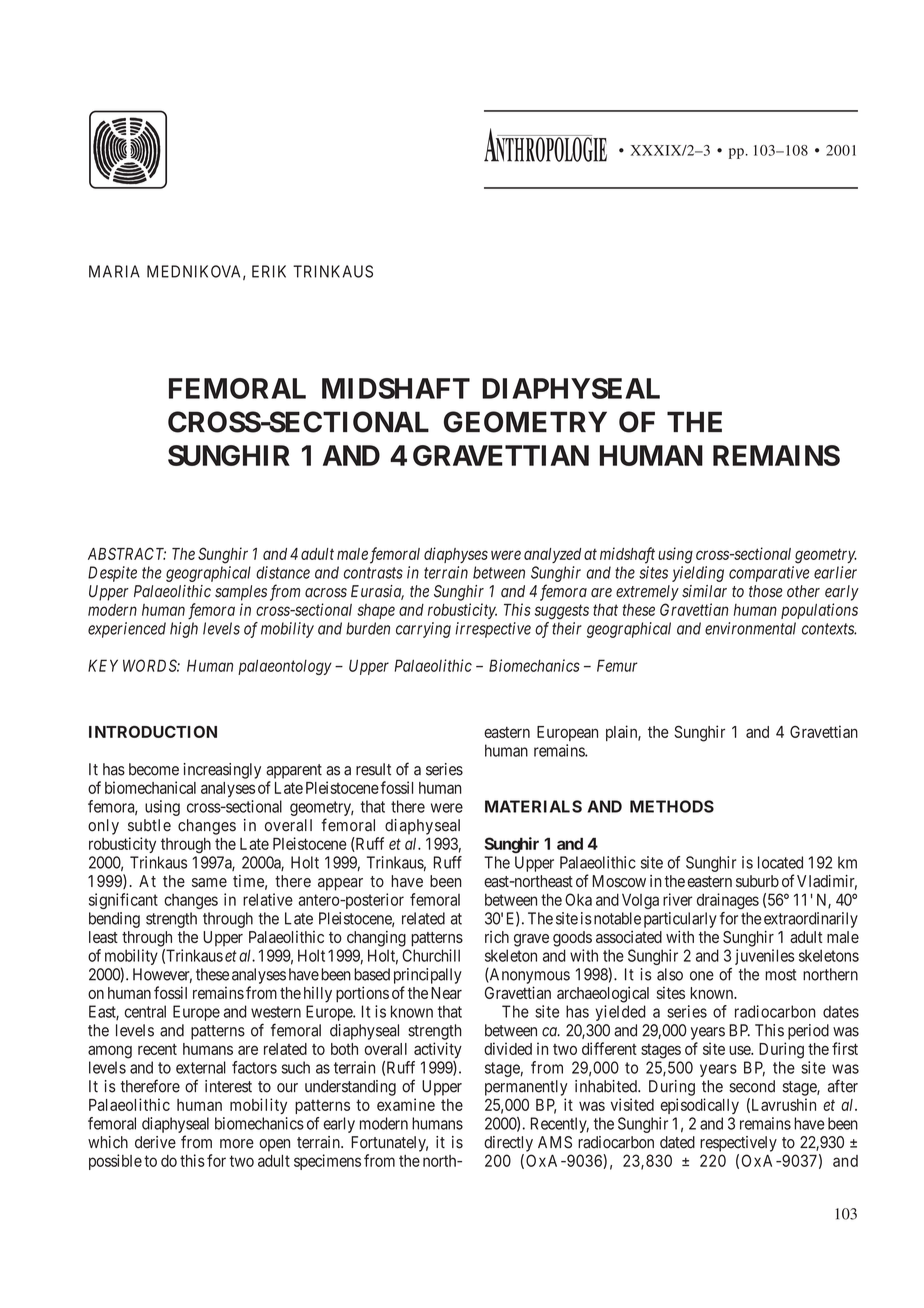 The width and height of the screenshot is (924, 1308). What do you see at coordinates (552, 555) in the screenshot?
I see `analyzed` at bounding box center [552, 555].
